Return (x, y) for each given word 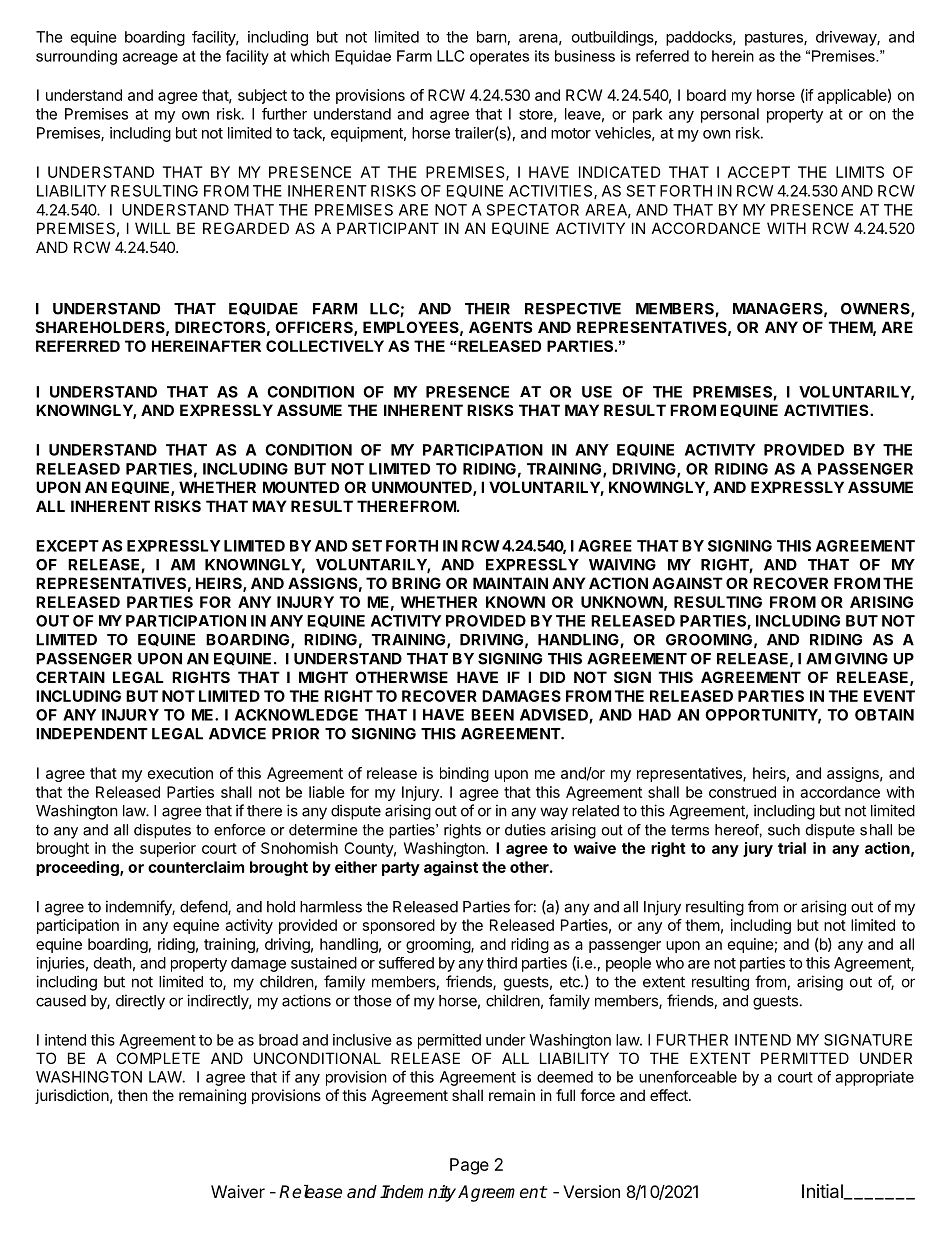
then (133, 1095)
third (502, 963)
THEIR (487, 309)
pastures (775, 39)
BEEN (492, 715)
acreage (150, 59)
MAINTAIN (510, 583)
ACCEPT (759, 172)
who (670, 963)
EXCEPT (67, 546)
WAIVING (622, 565)
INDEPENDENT (92, 734)
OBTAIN (884, 715)
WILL (153, 228)
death (113, 963)
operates (499, 58)
